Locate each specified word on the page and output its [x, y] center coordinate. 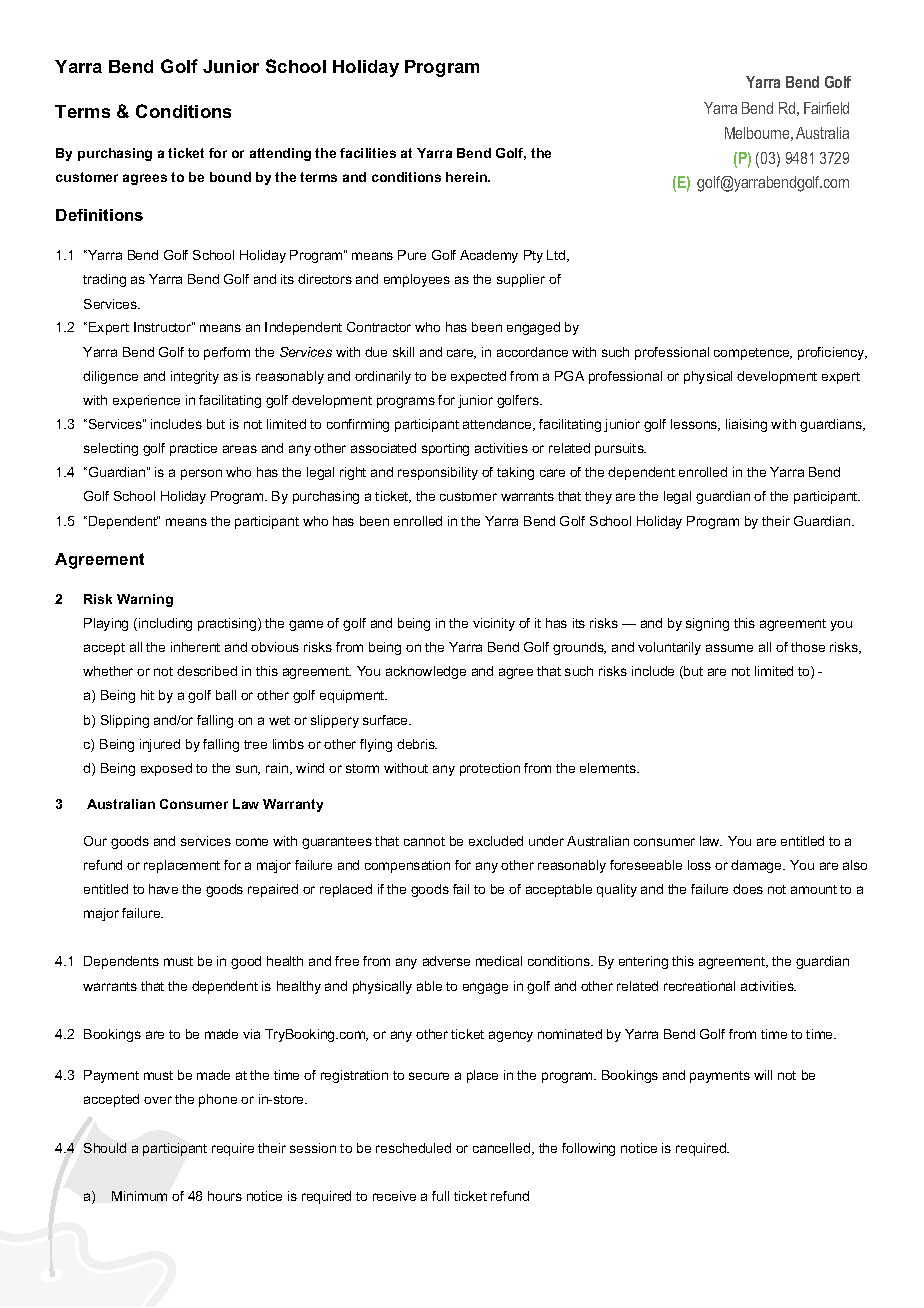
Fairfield [826, 108]
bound [230, 177]
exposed [166, 769]
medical [499, 961]
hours [225, 1196]
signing [707, 624]
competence [753, 354]
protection [490, 769]
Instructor [163, 327]
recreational [699, 986]
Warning [145, 600]
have [163, 889]
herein [468, 177]
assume [729, 648]
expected [478, 377]
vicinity [494, 624]
